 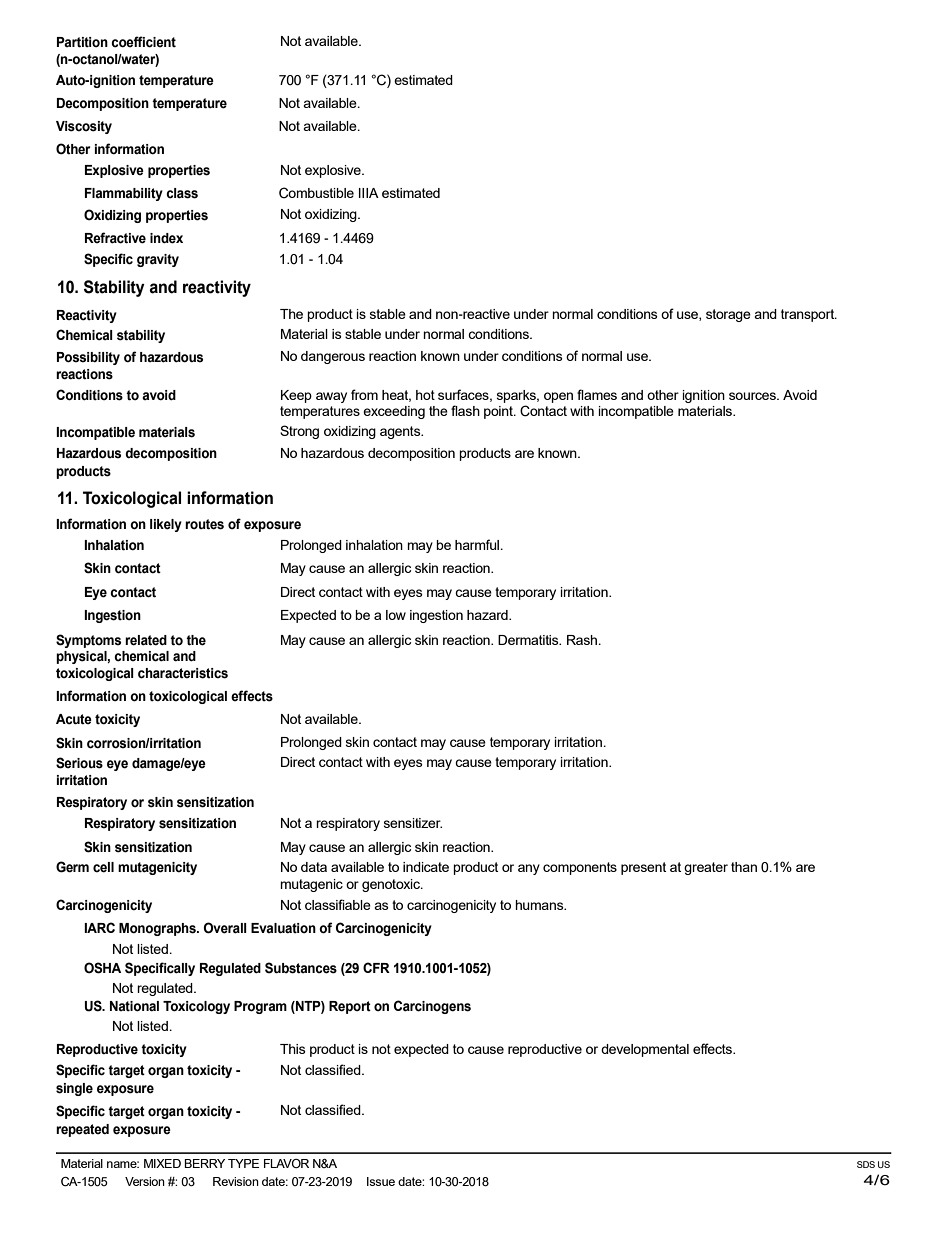 What do you see at coordinates (744, 867) in the screenshot?
I see `than` at bounding box center [744, 867].
